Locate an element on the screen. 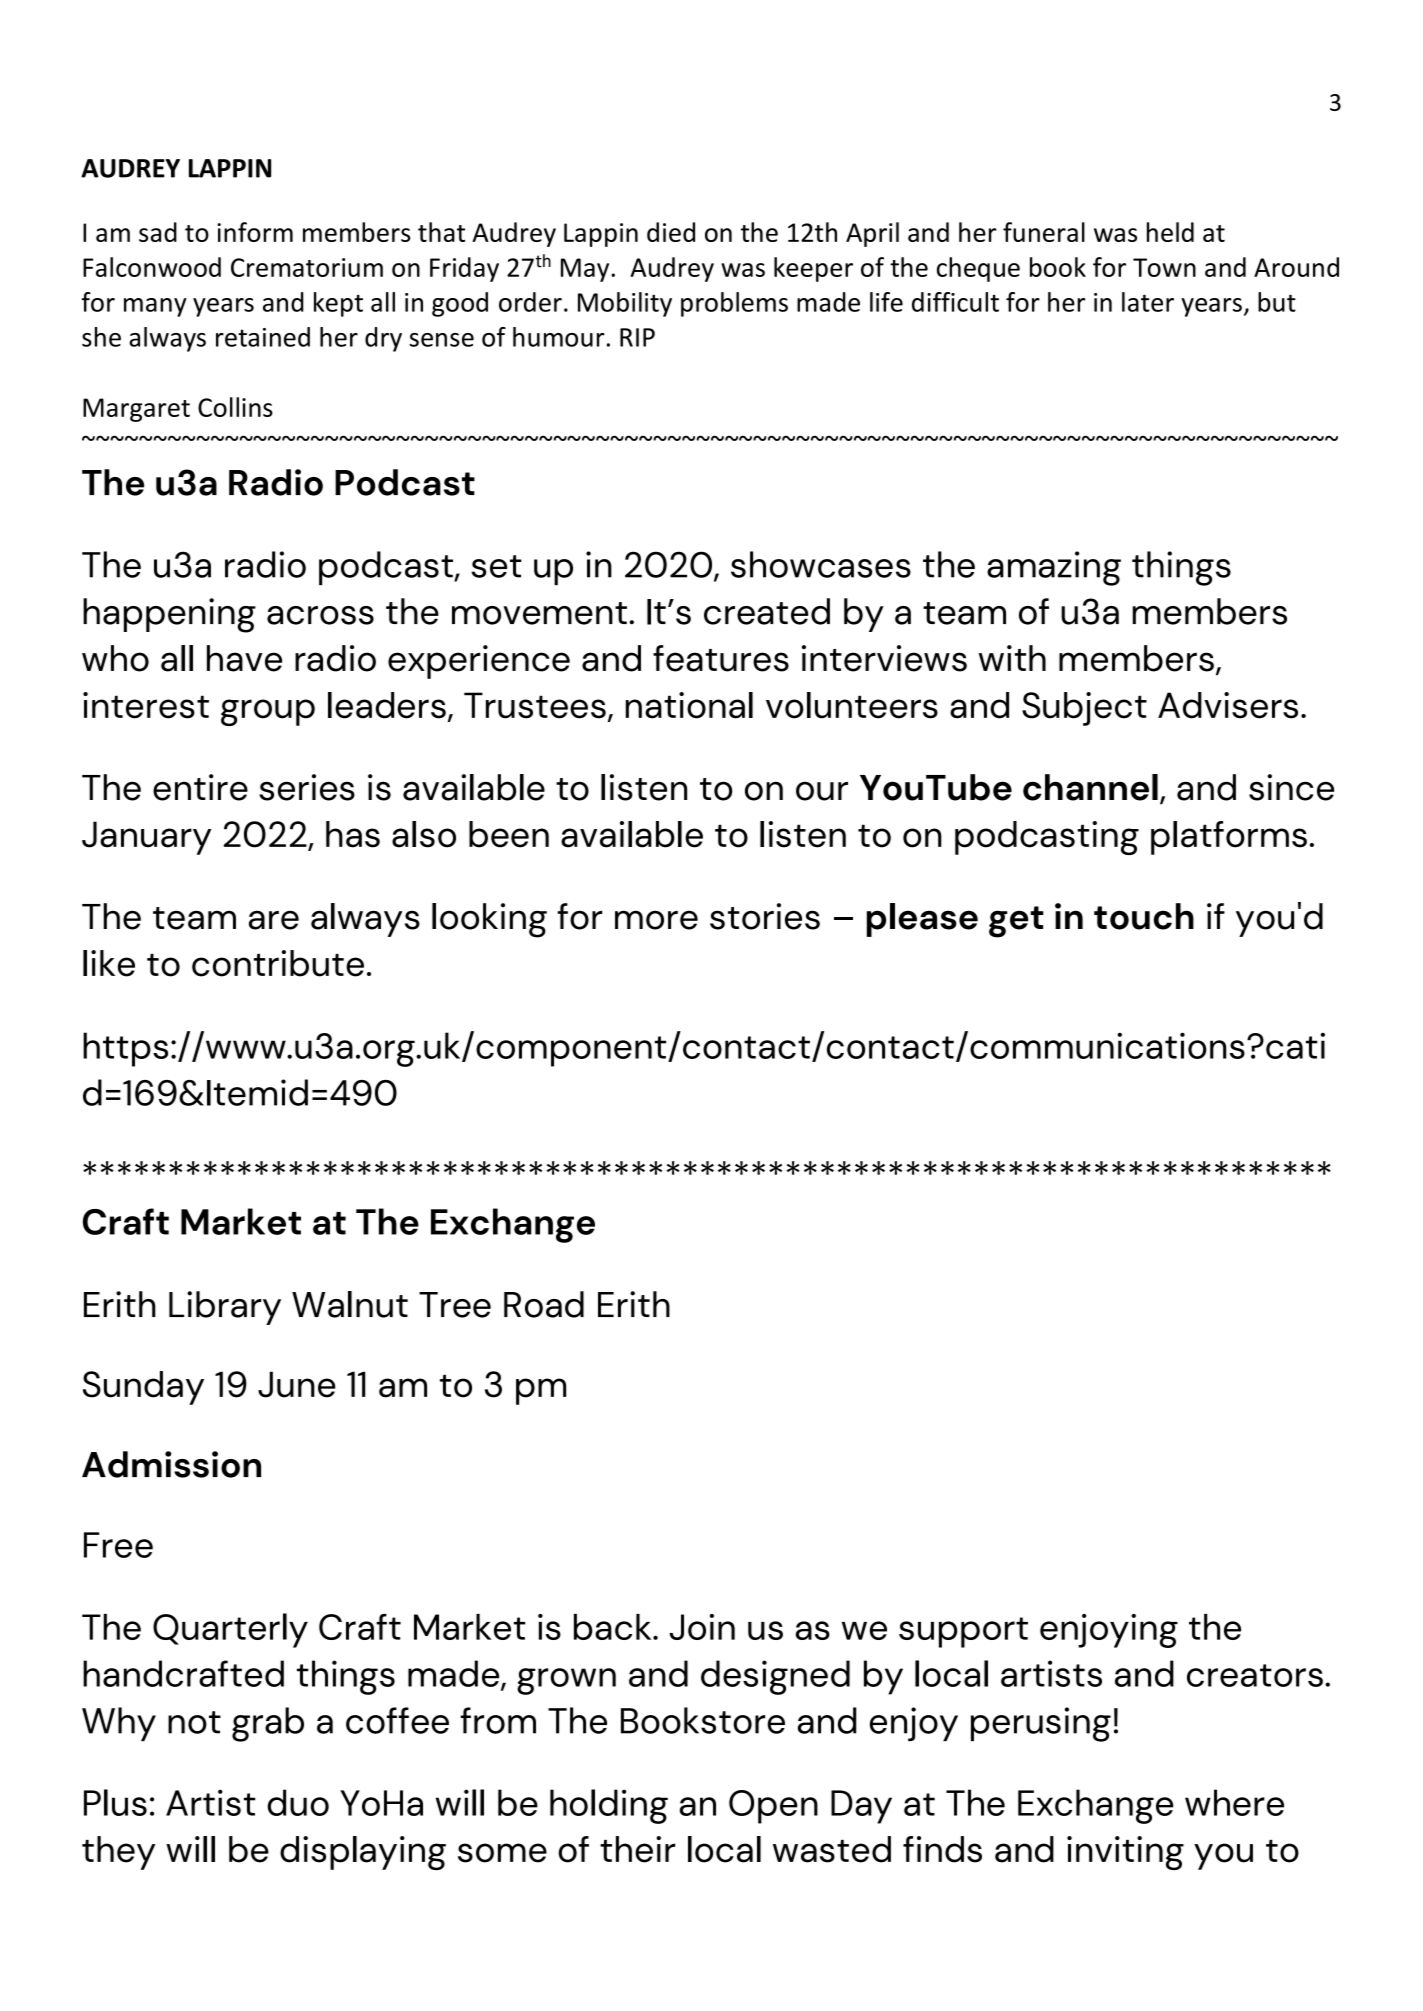  support is located at coordinates (963, 1632).
